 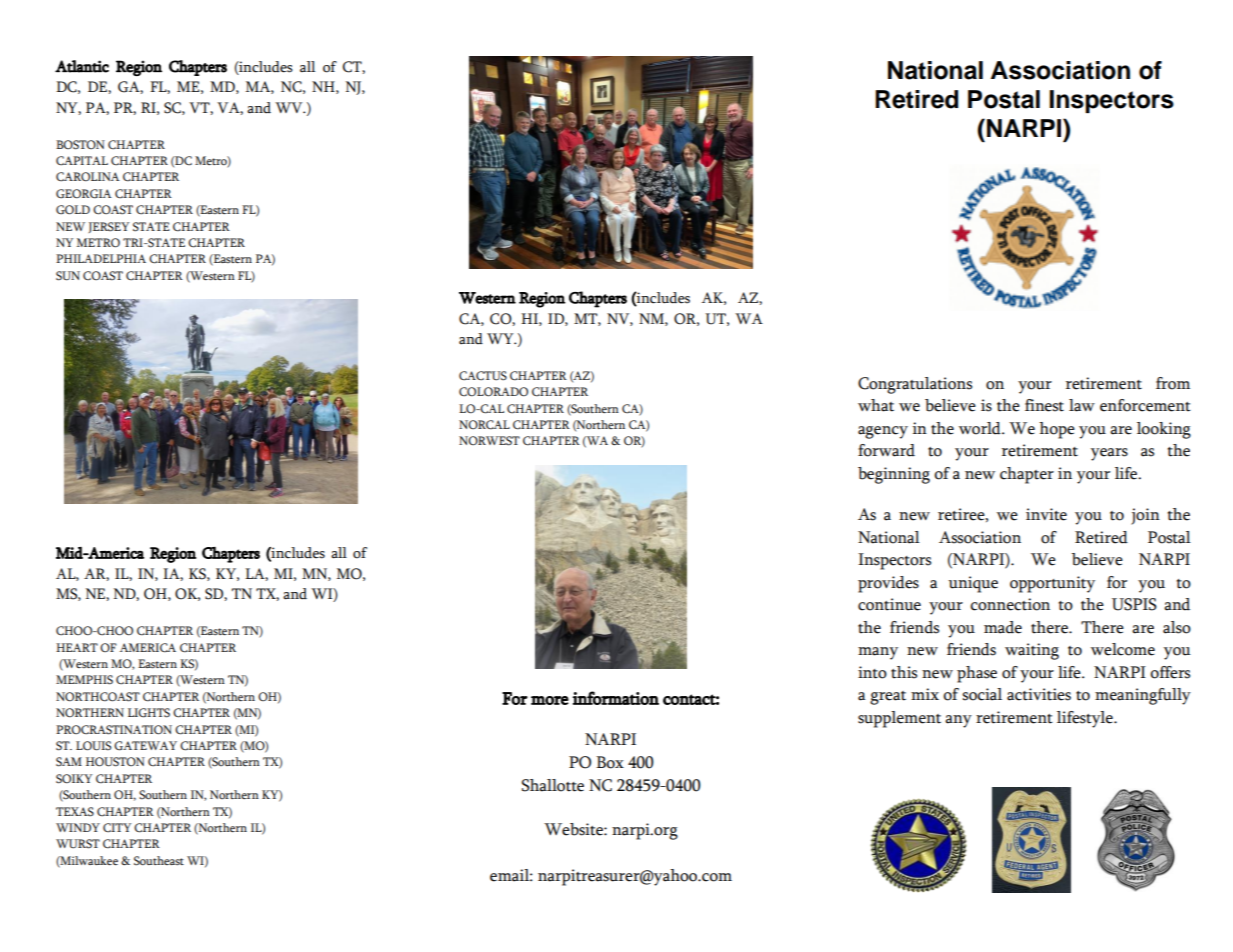 I want to click on forward, so click(x=886, y=450).
